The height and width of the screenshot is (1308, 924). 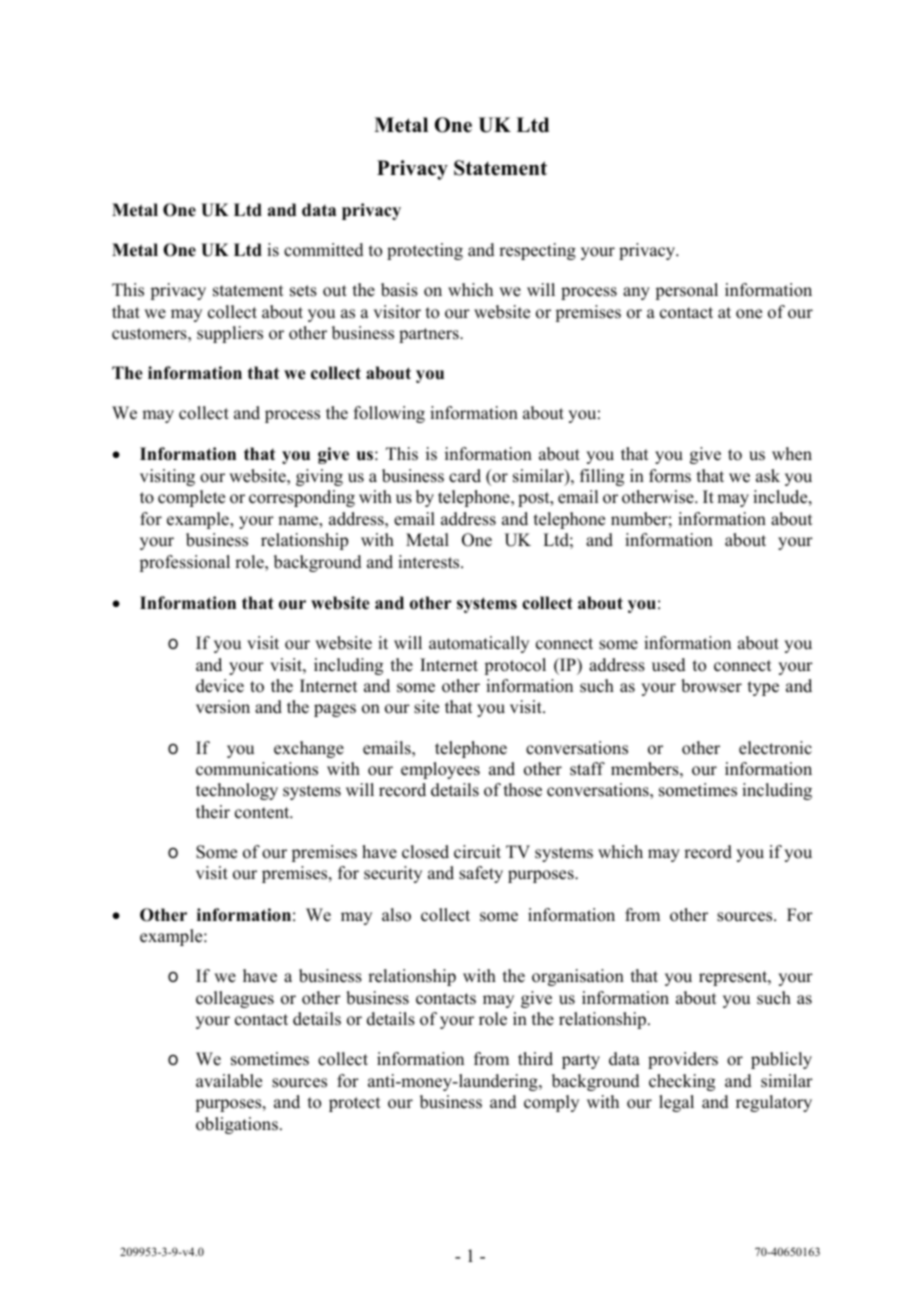 I want to click on comply, so click(x=551, y=1103).
